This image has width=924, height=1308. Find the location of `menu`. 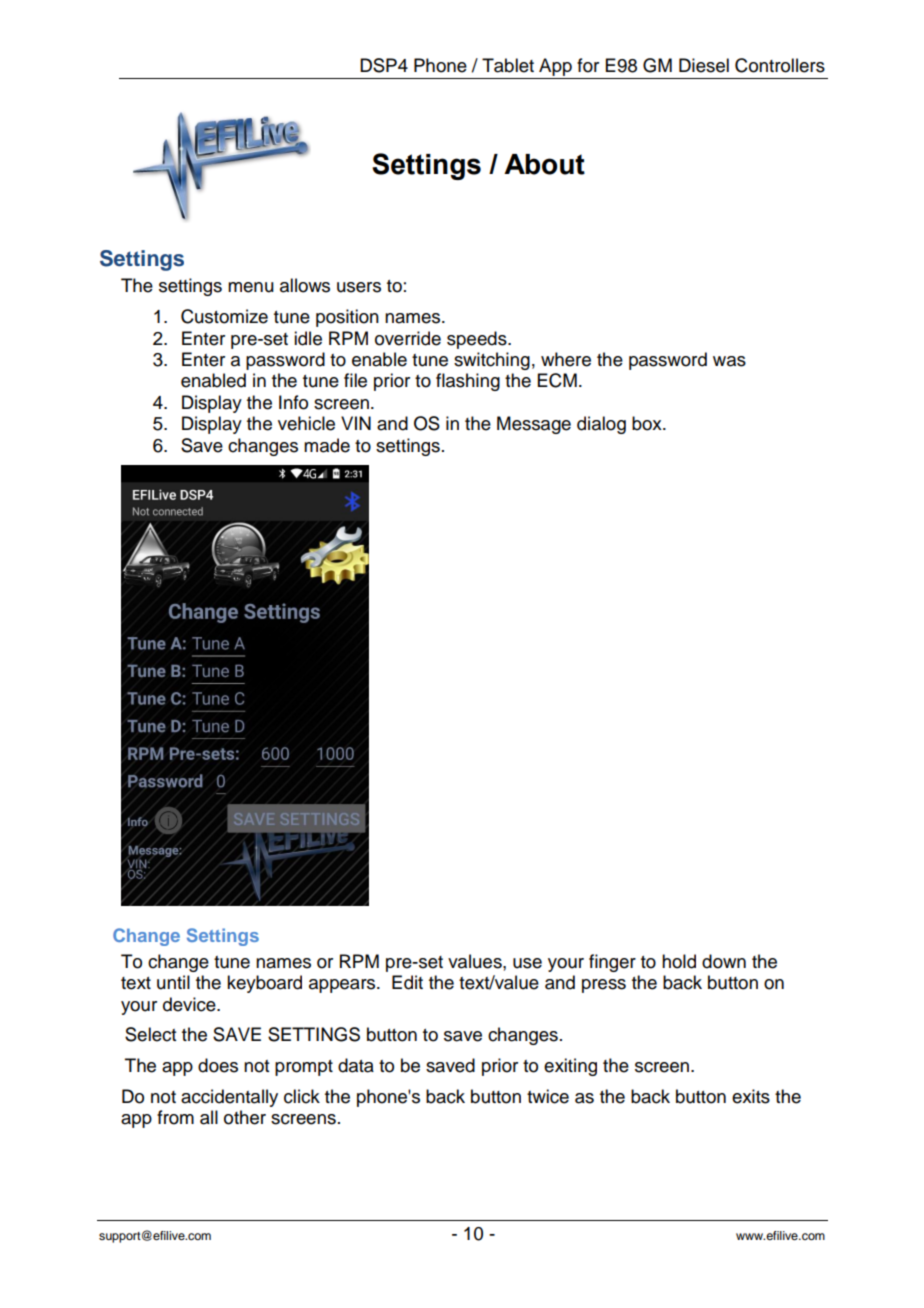

menu is located at coordinates (251, 287).
